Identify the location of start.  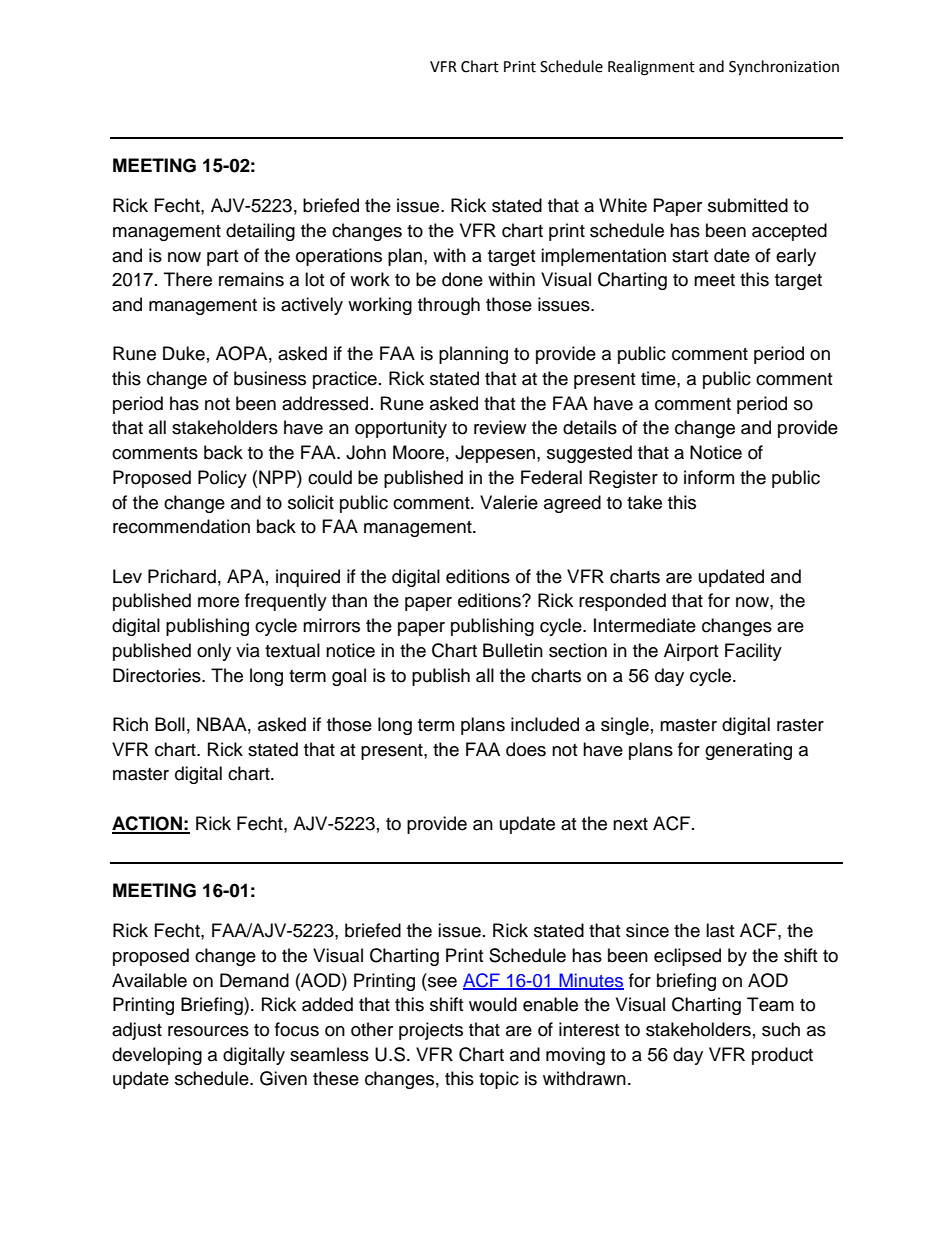
(690, 256).
